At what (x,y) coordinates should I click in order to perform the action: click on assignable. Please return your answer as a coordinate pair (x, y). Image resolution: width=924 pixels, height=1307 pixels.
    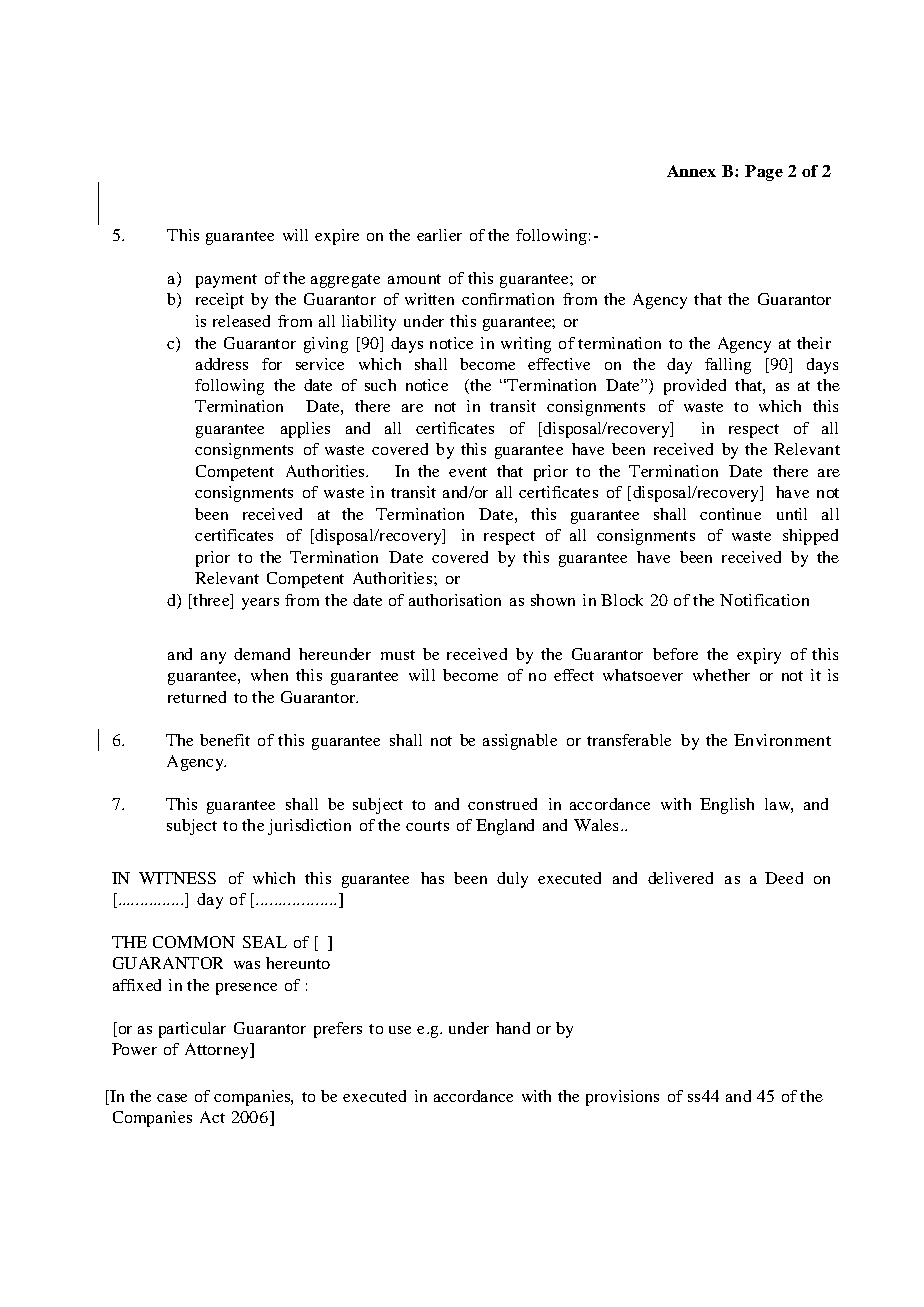
    Looking at the image, I should click on (520, 742).
